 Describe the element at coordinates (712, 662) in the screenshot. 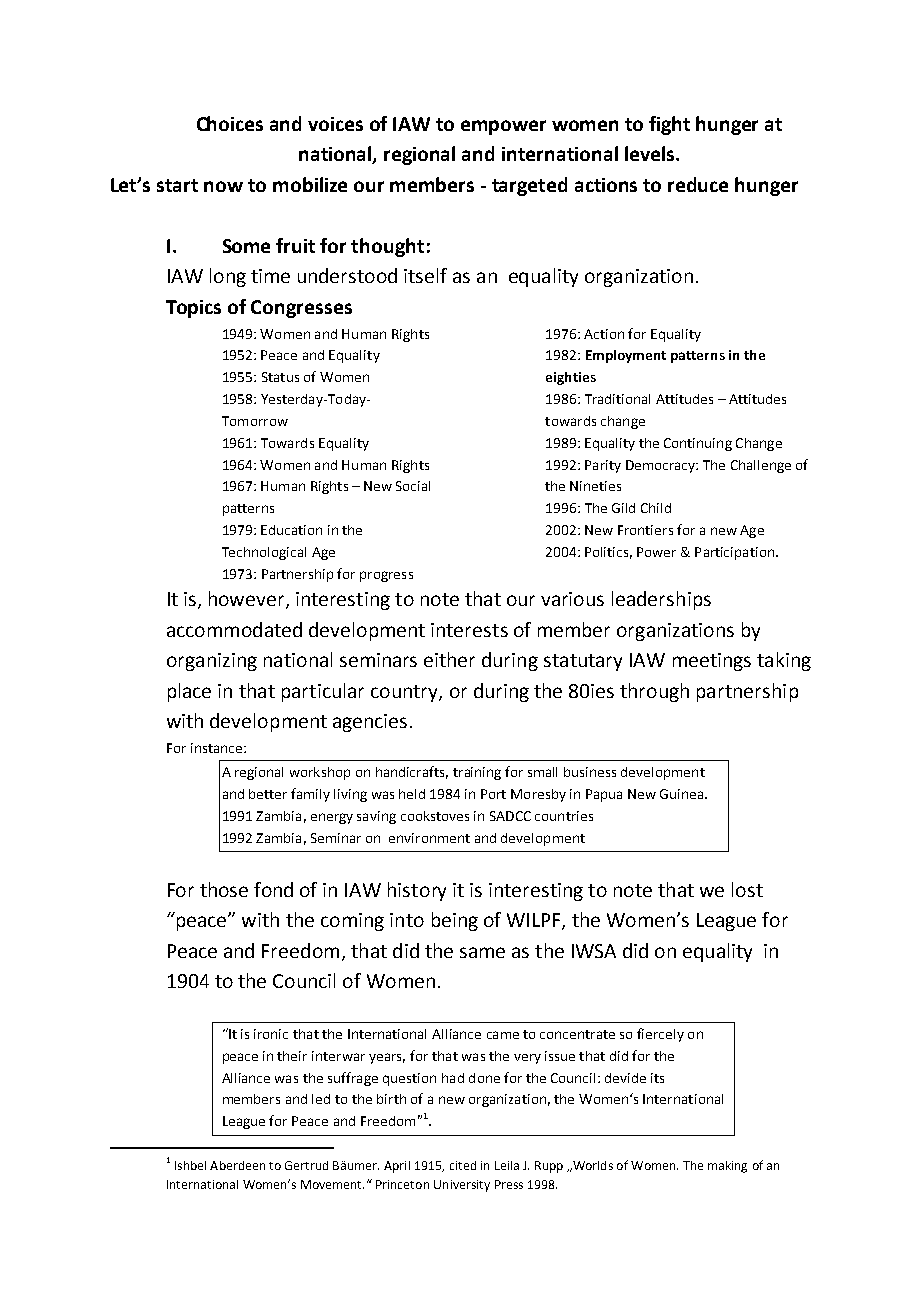

I see `meetings` at that location.
